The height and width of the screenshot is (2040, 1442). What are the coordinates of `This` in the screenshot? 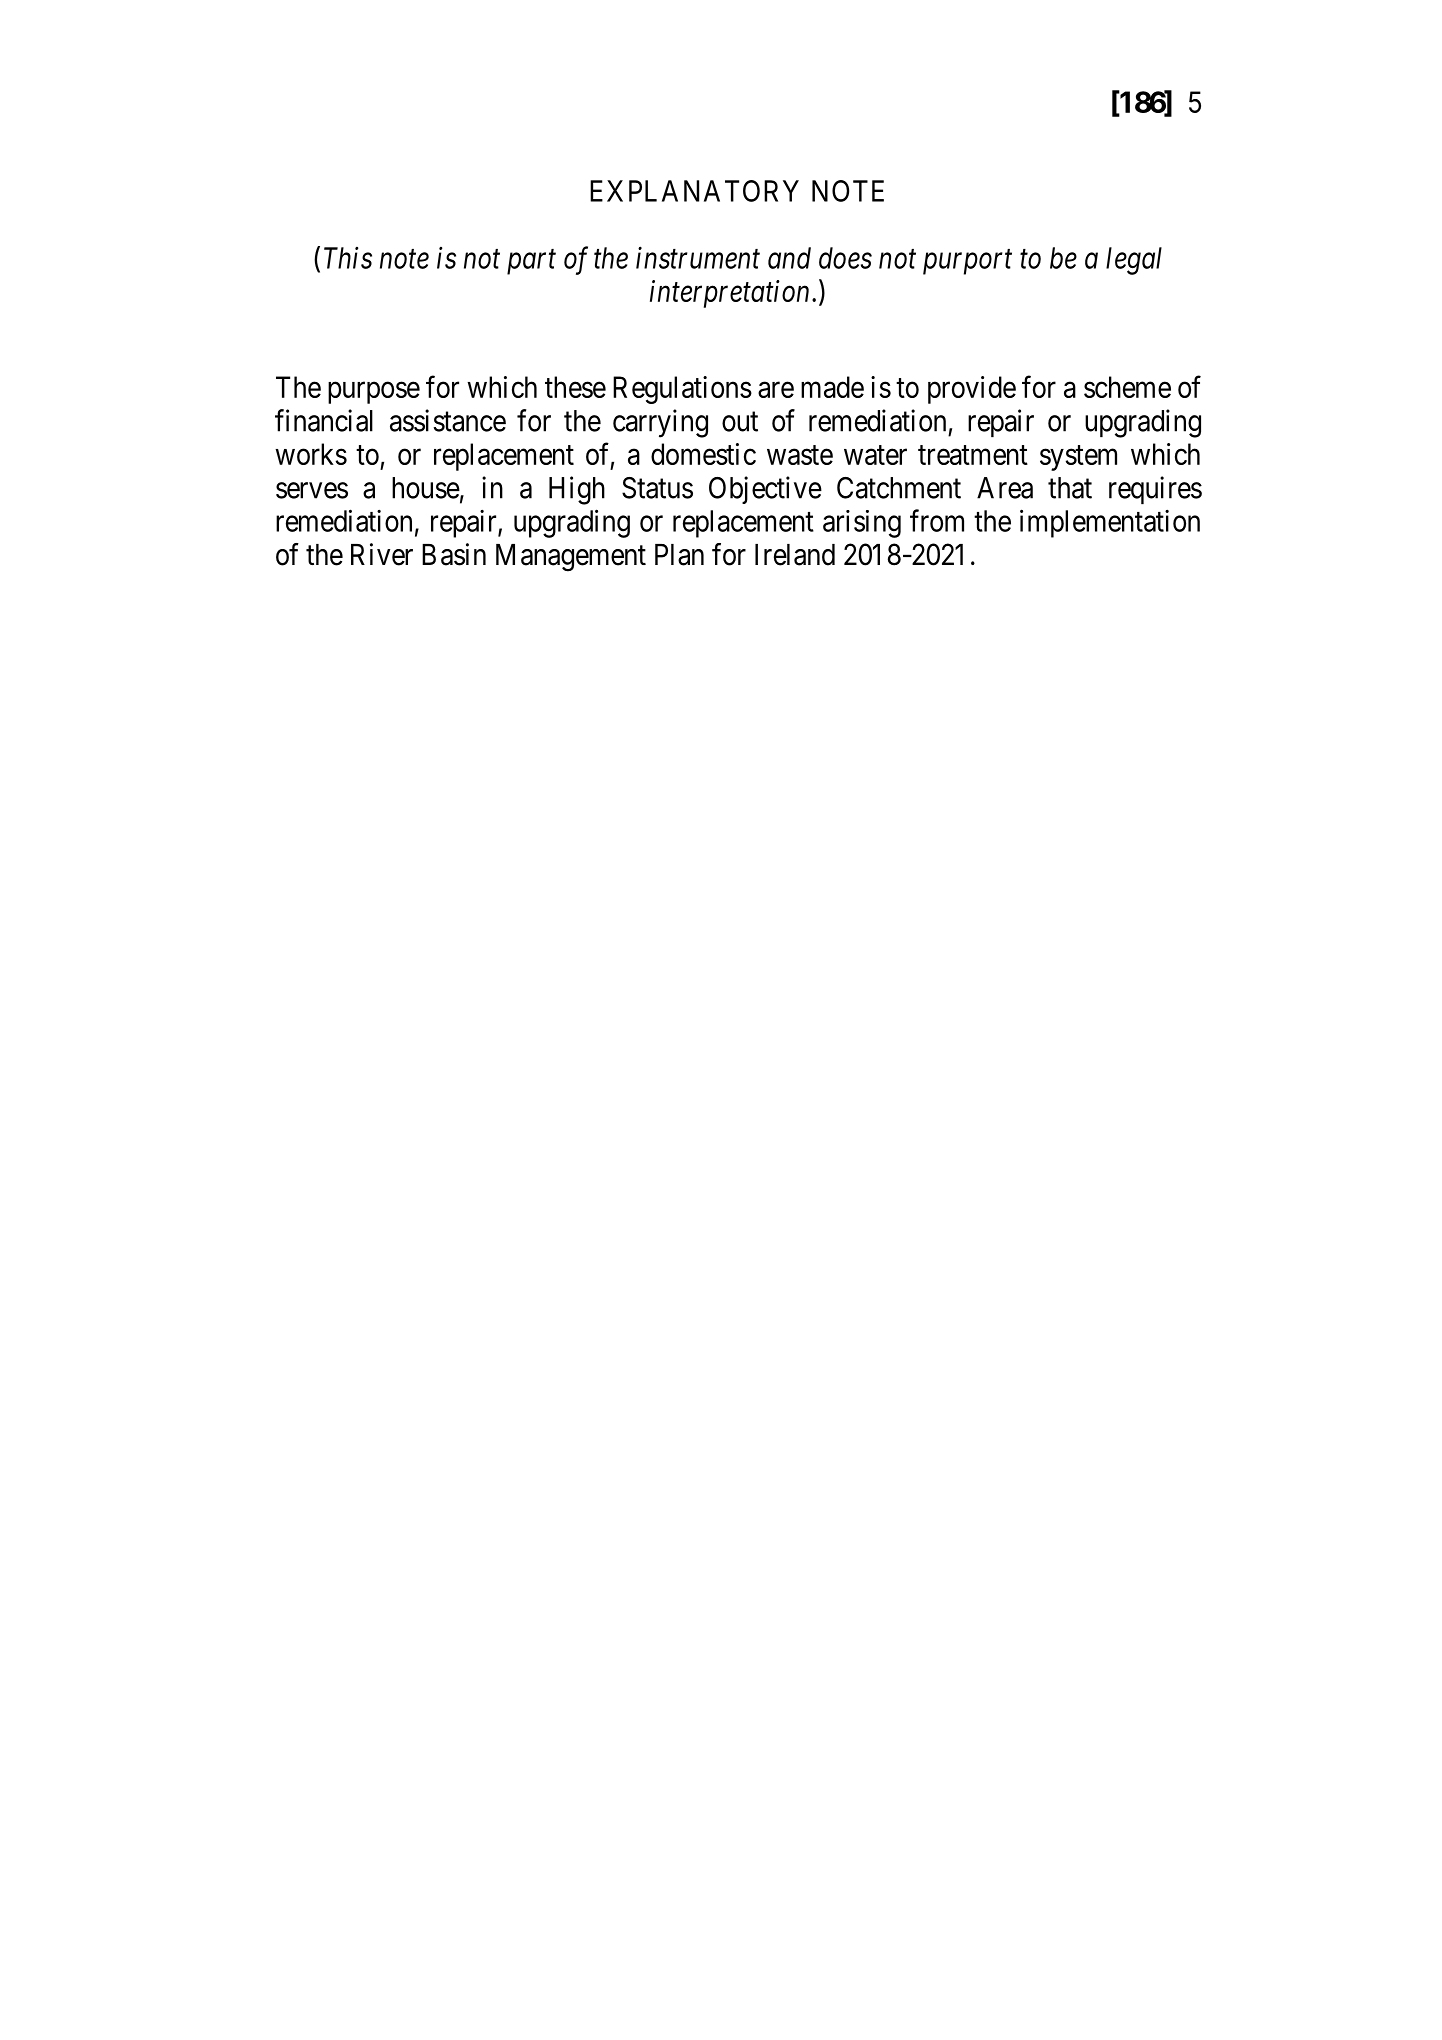 It's located at (348, 258).
